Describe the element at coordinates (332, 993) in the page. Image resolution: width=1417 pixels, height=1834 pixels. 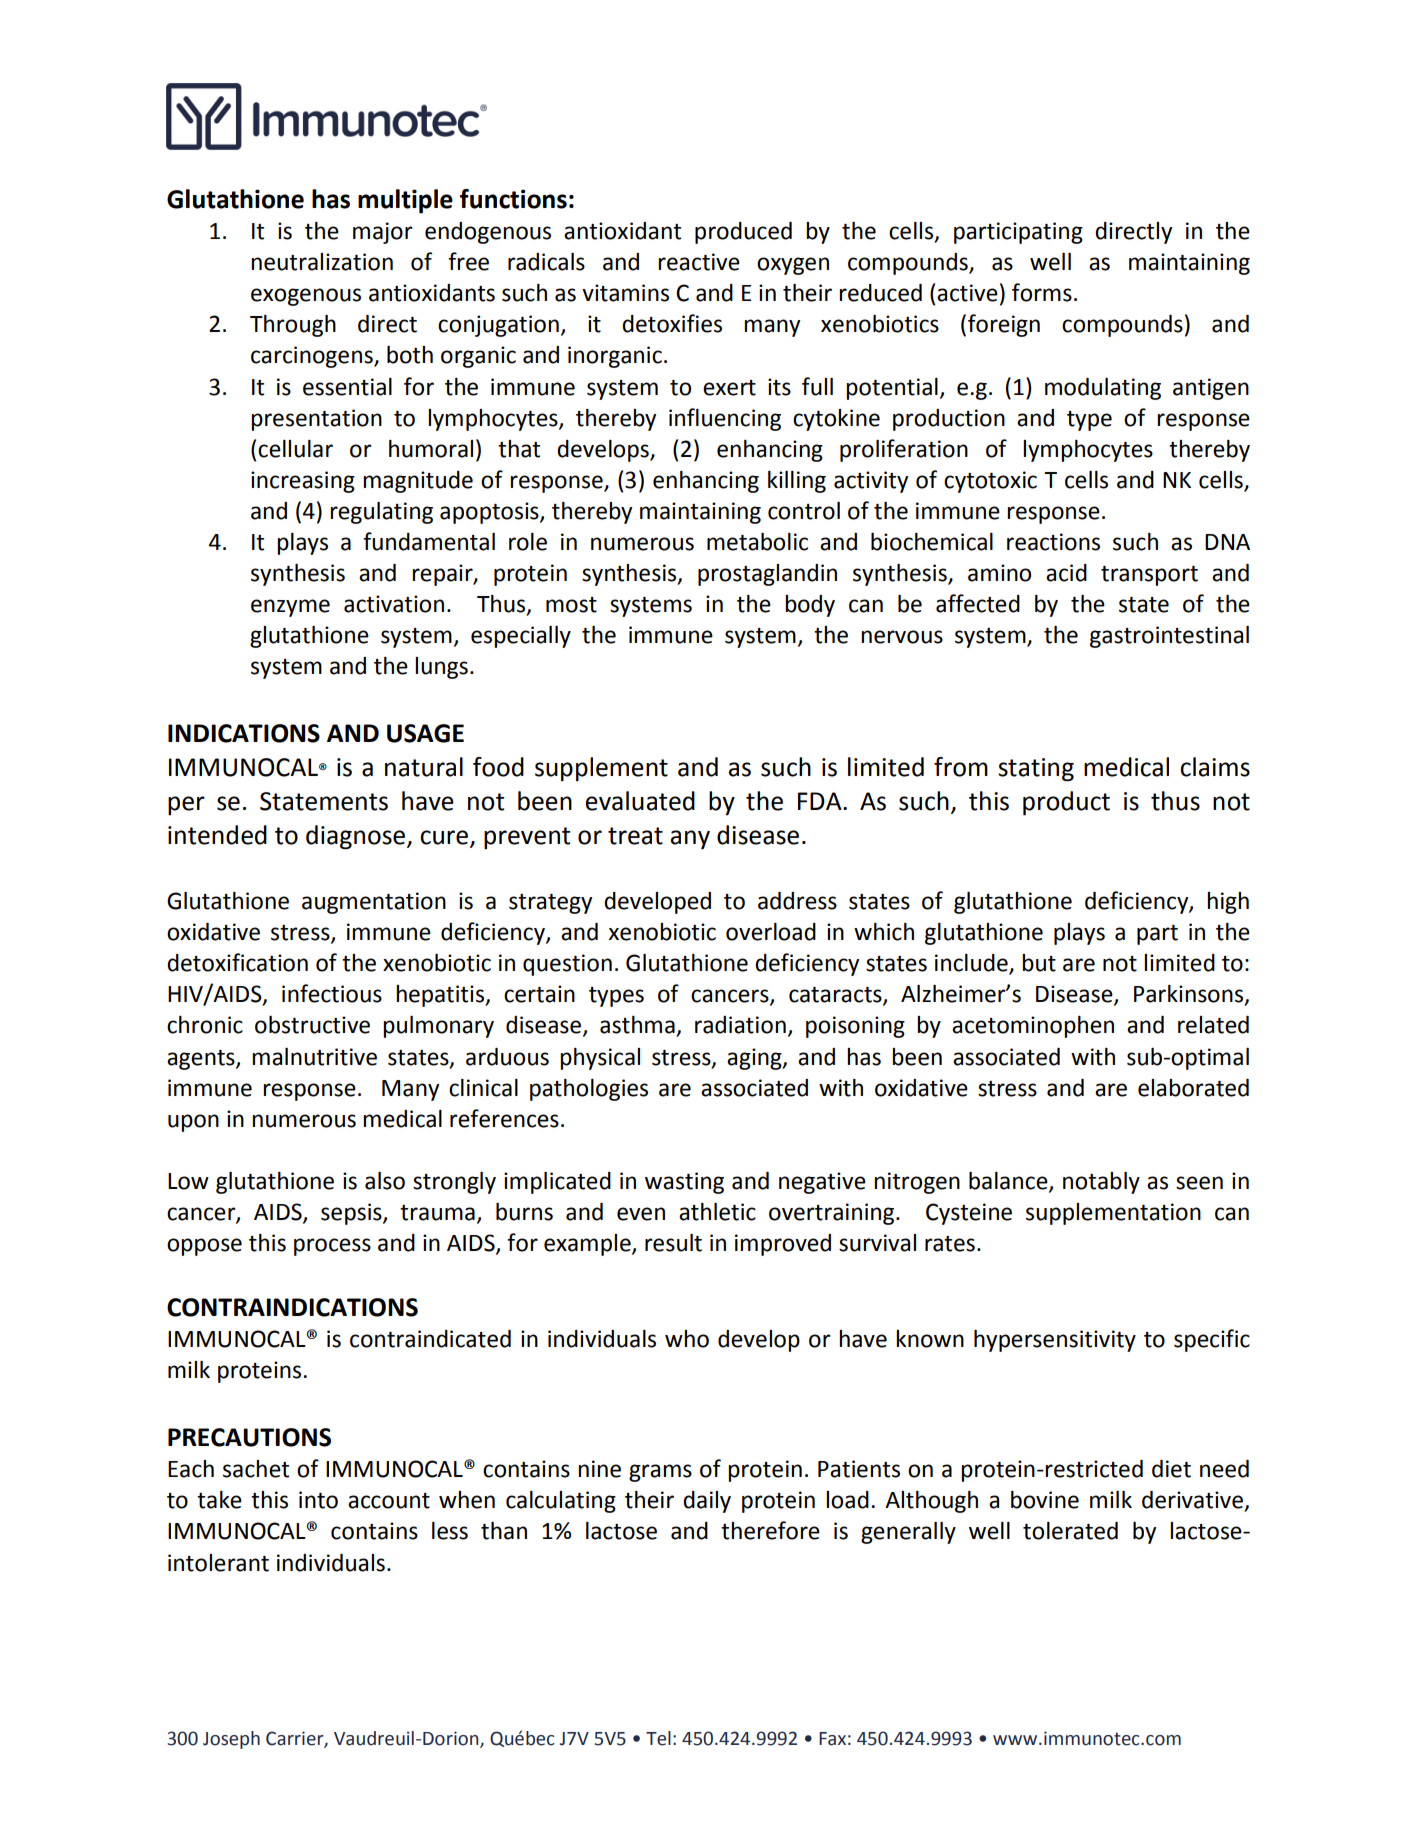
I see `infectious` at that location.
